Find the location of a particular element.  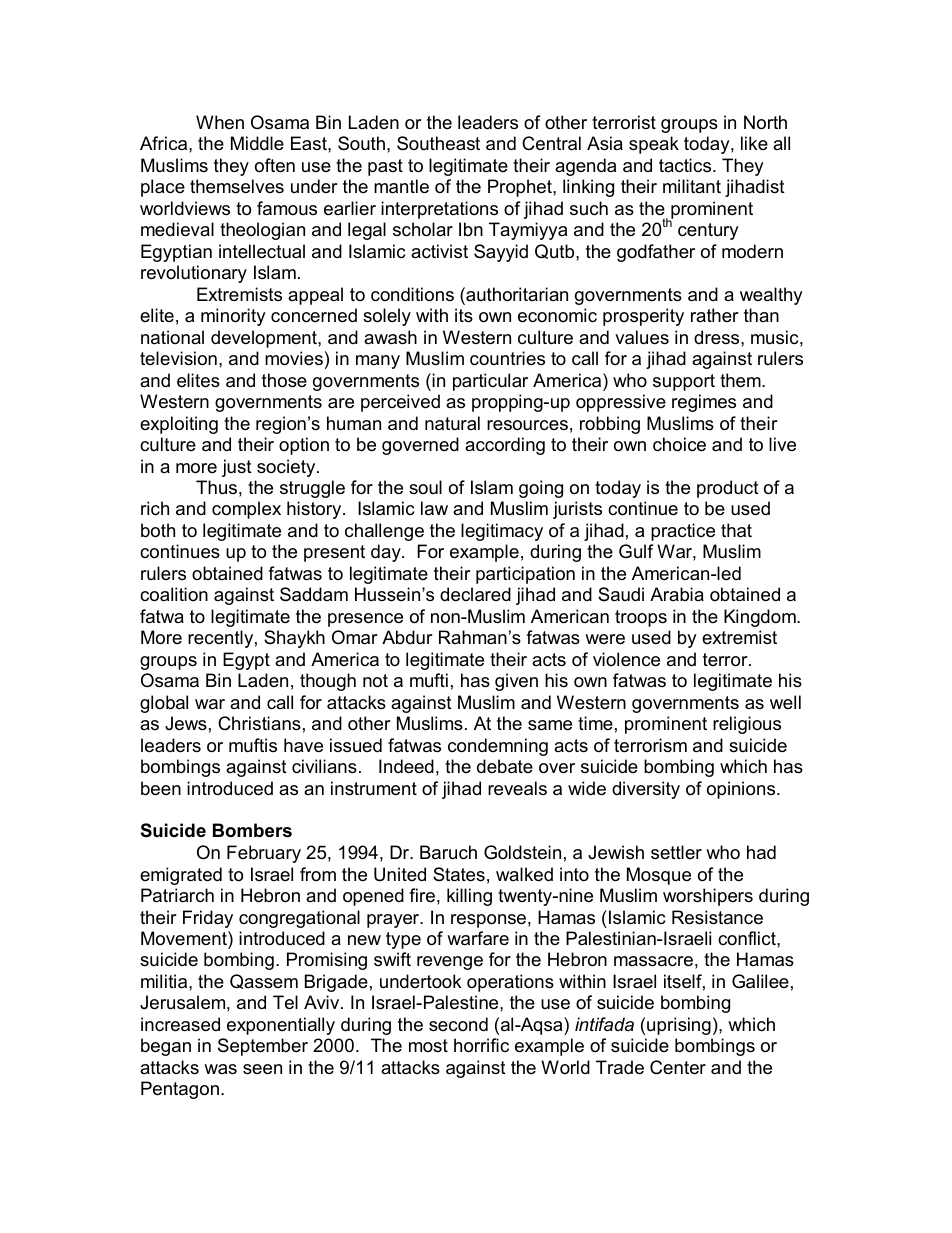

coalition is located at coordinates (174, 594).
